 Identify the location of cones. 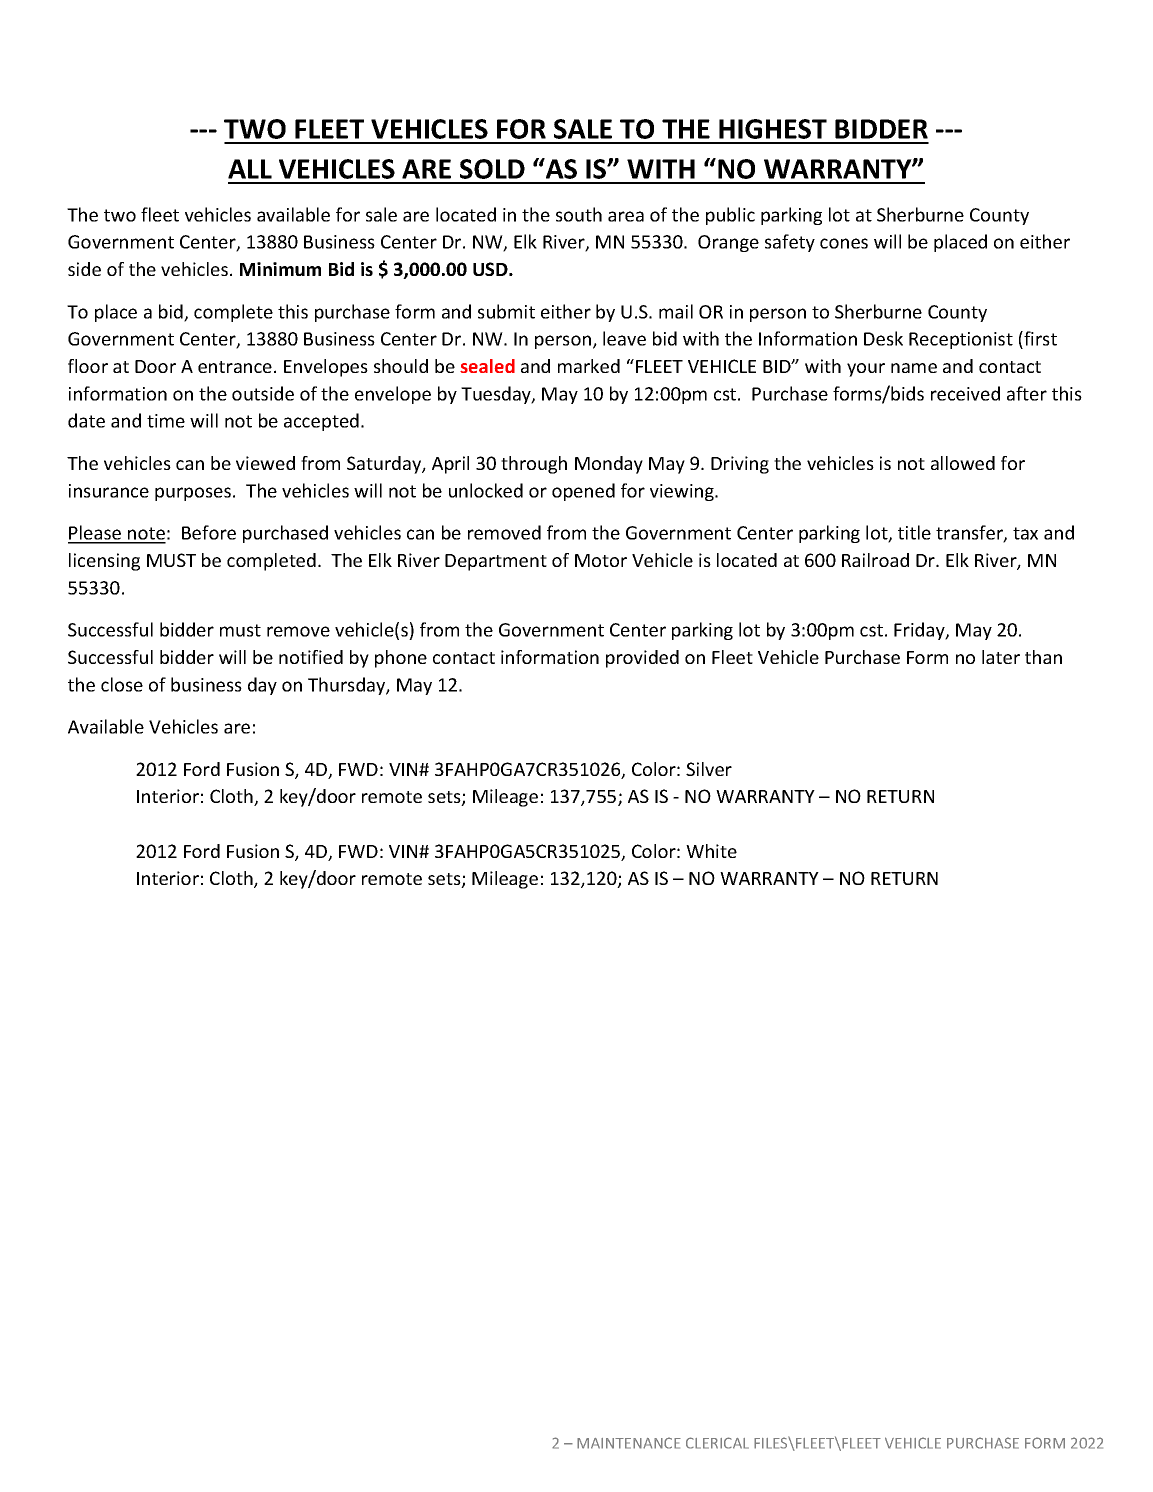
(844, 243).
